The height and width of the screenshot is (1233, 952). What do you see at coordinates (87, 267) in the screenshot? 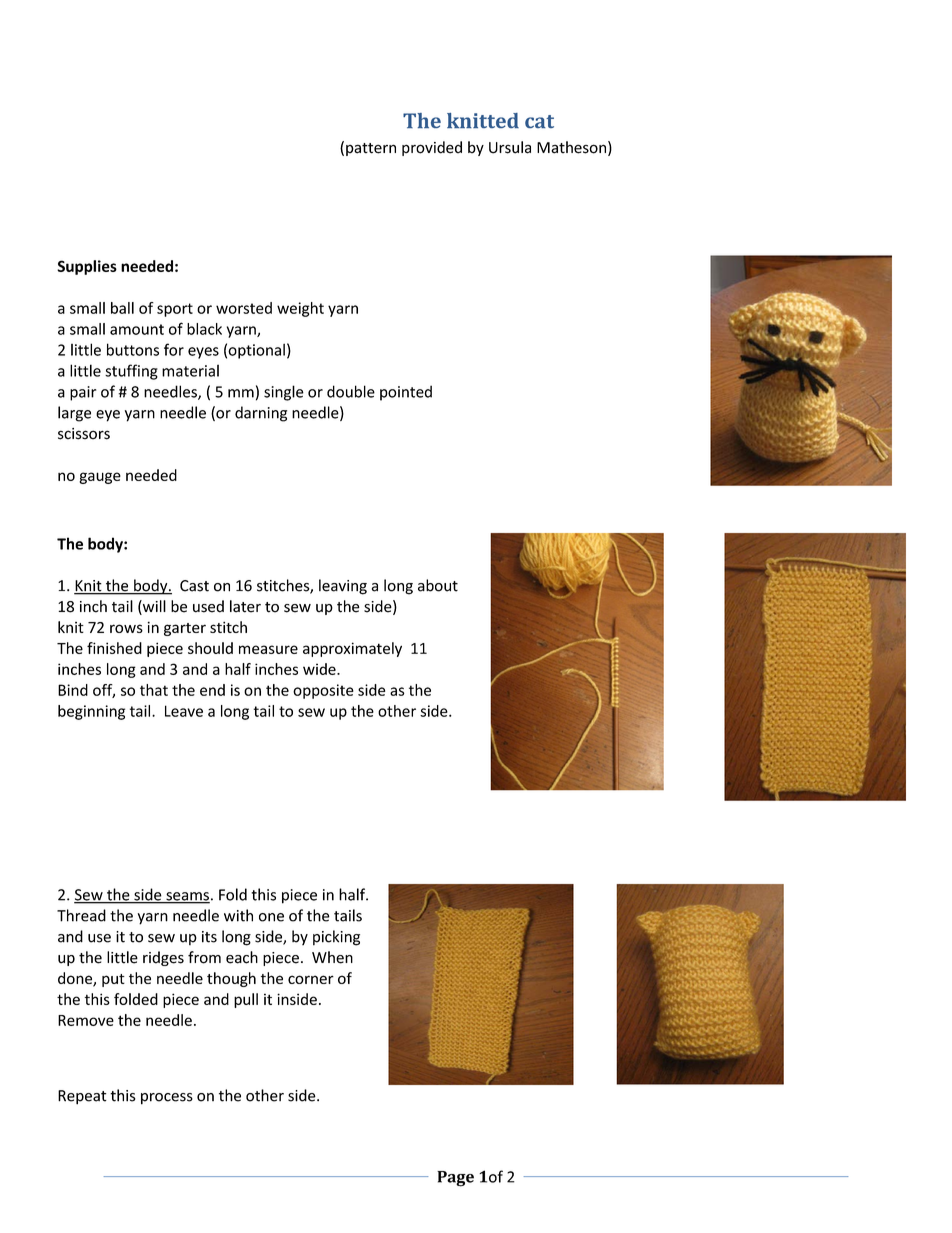
I see `Supplies` at bounding box center [87, 267].
